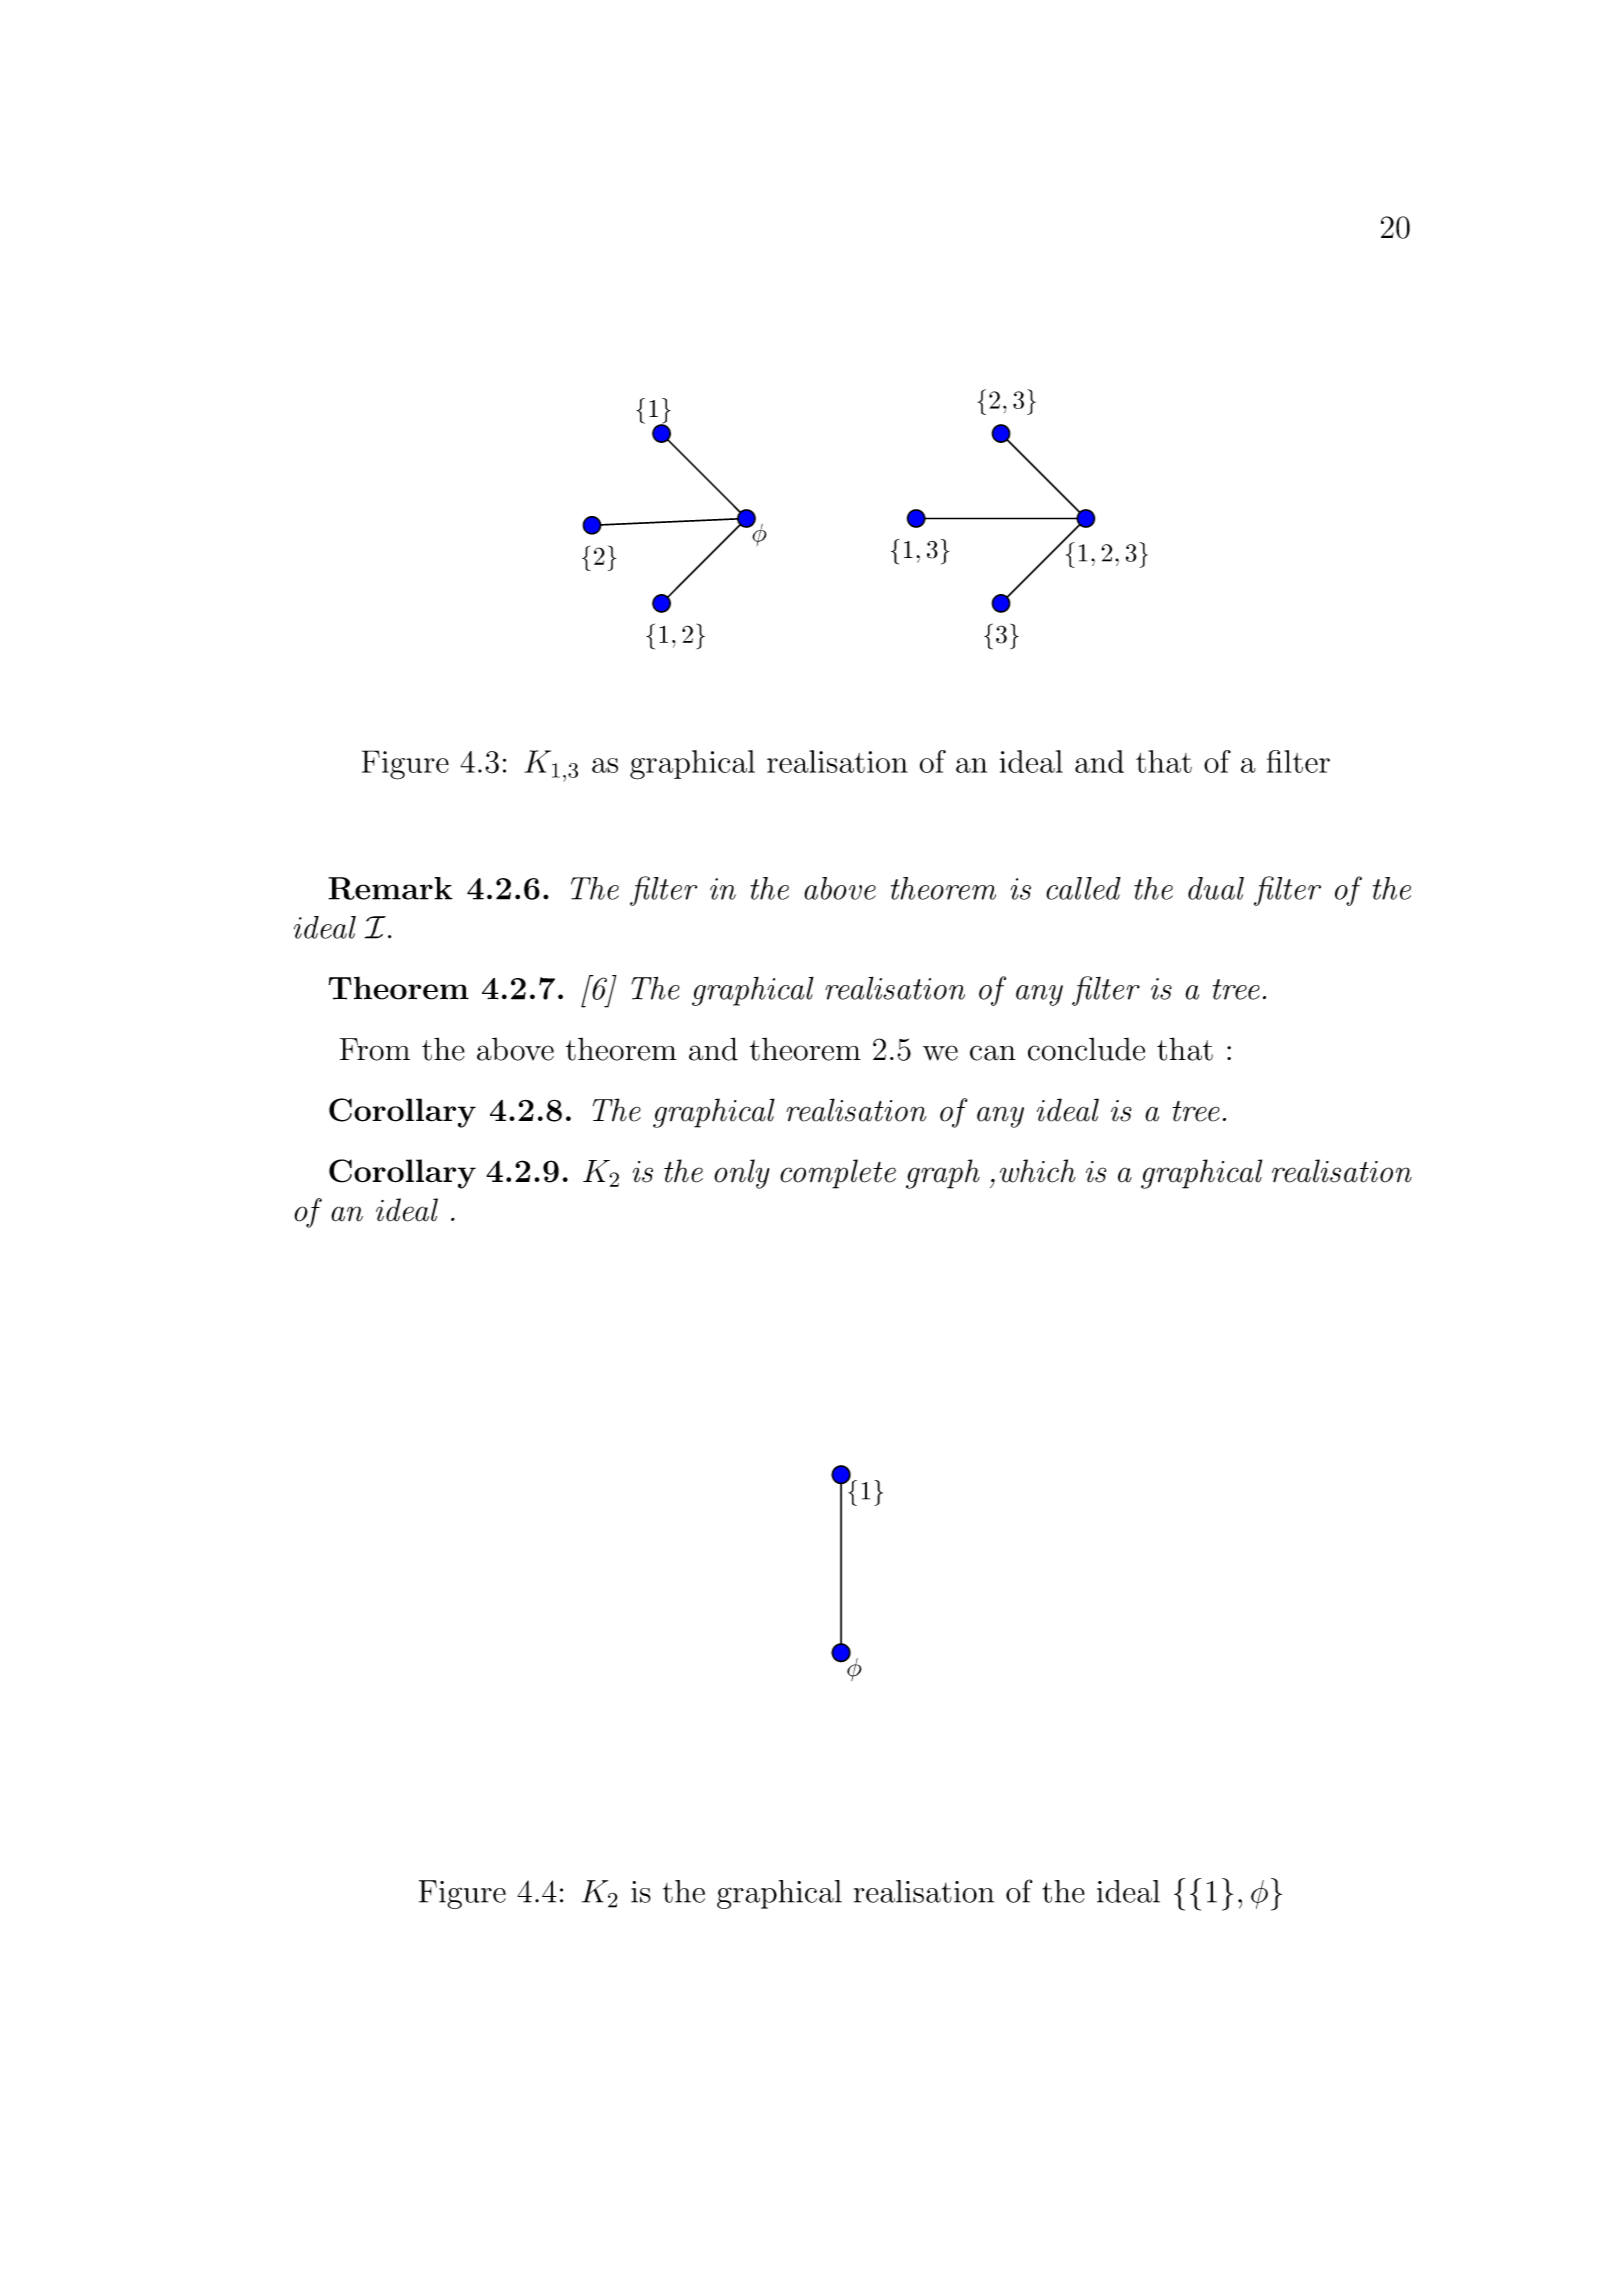 Image resolution: width=1605 pixels, height=2271 pixels. What do you see at coordinates (1086, 1049) in the screenshot?
I see `conclude` at bounding box center [1086, 1049].
